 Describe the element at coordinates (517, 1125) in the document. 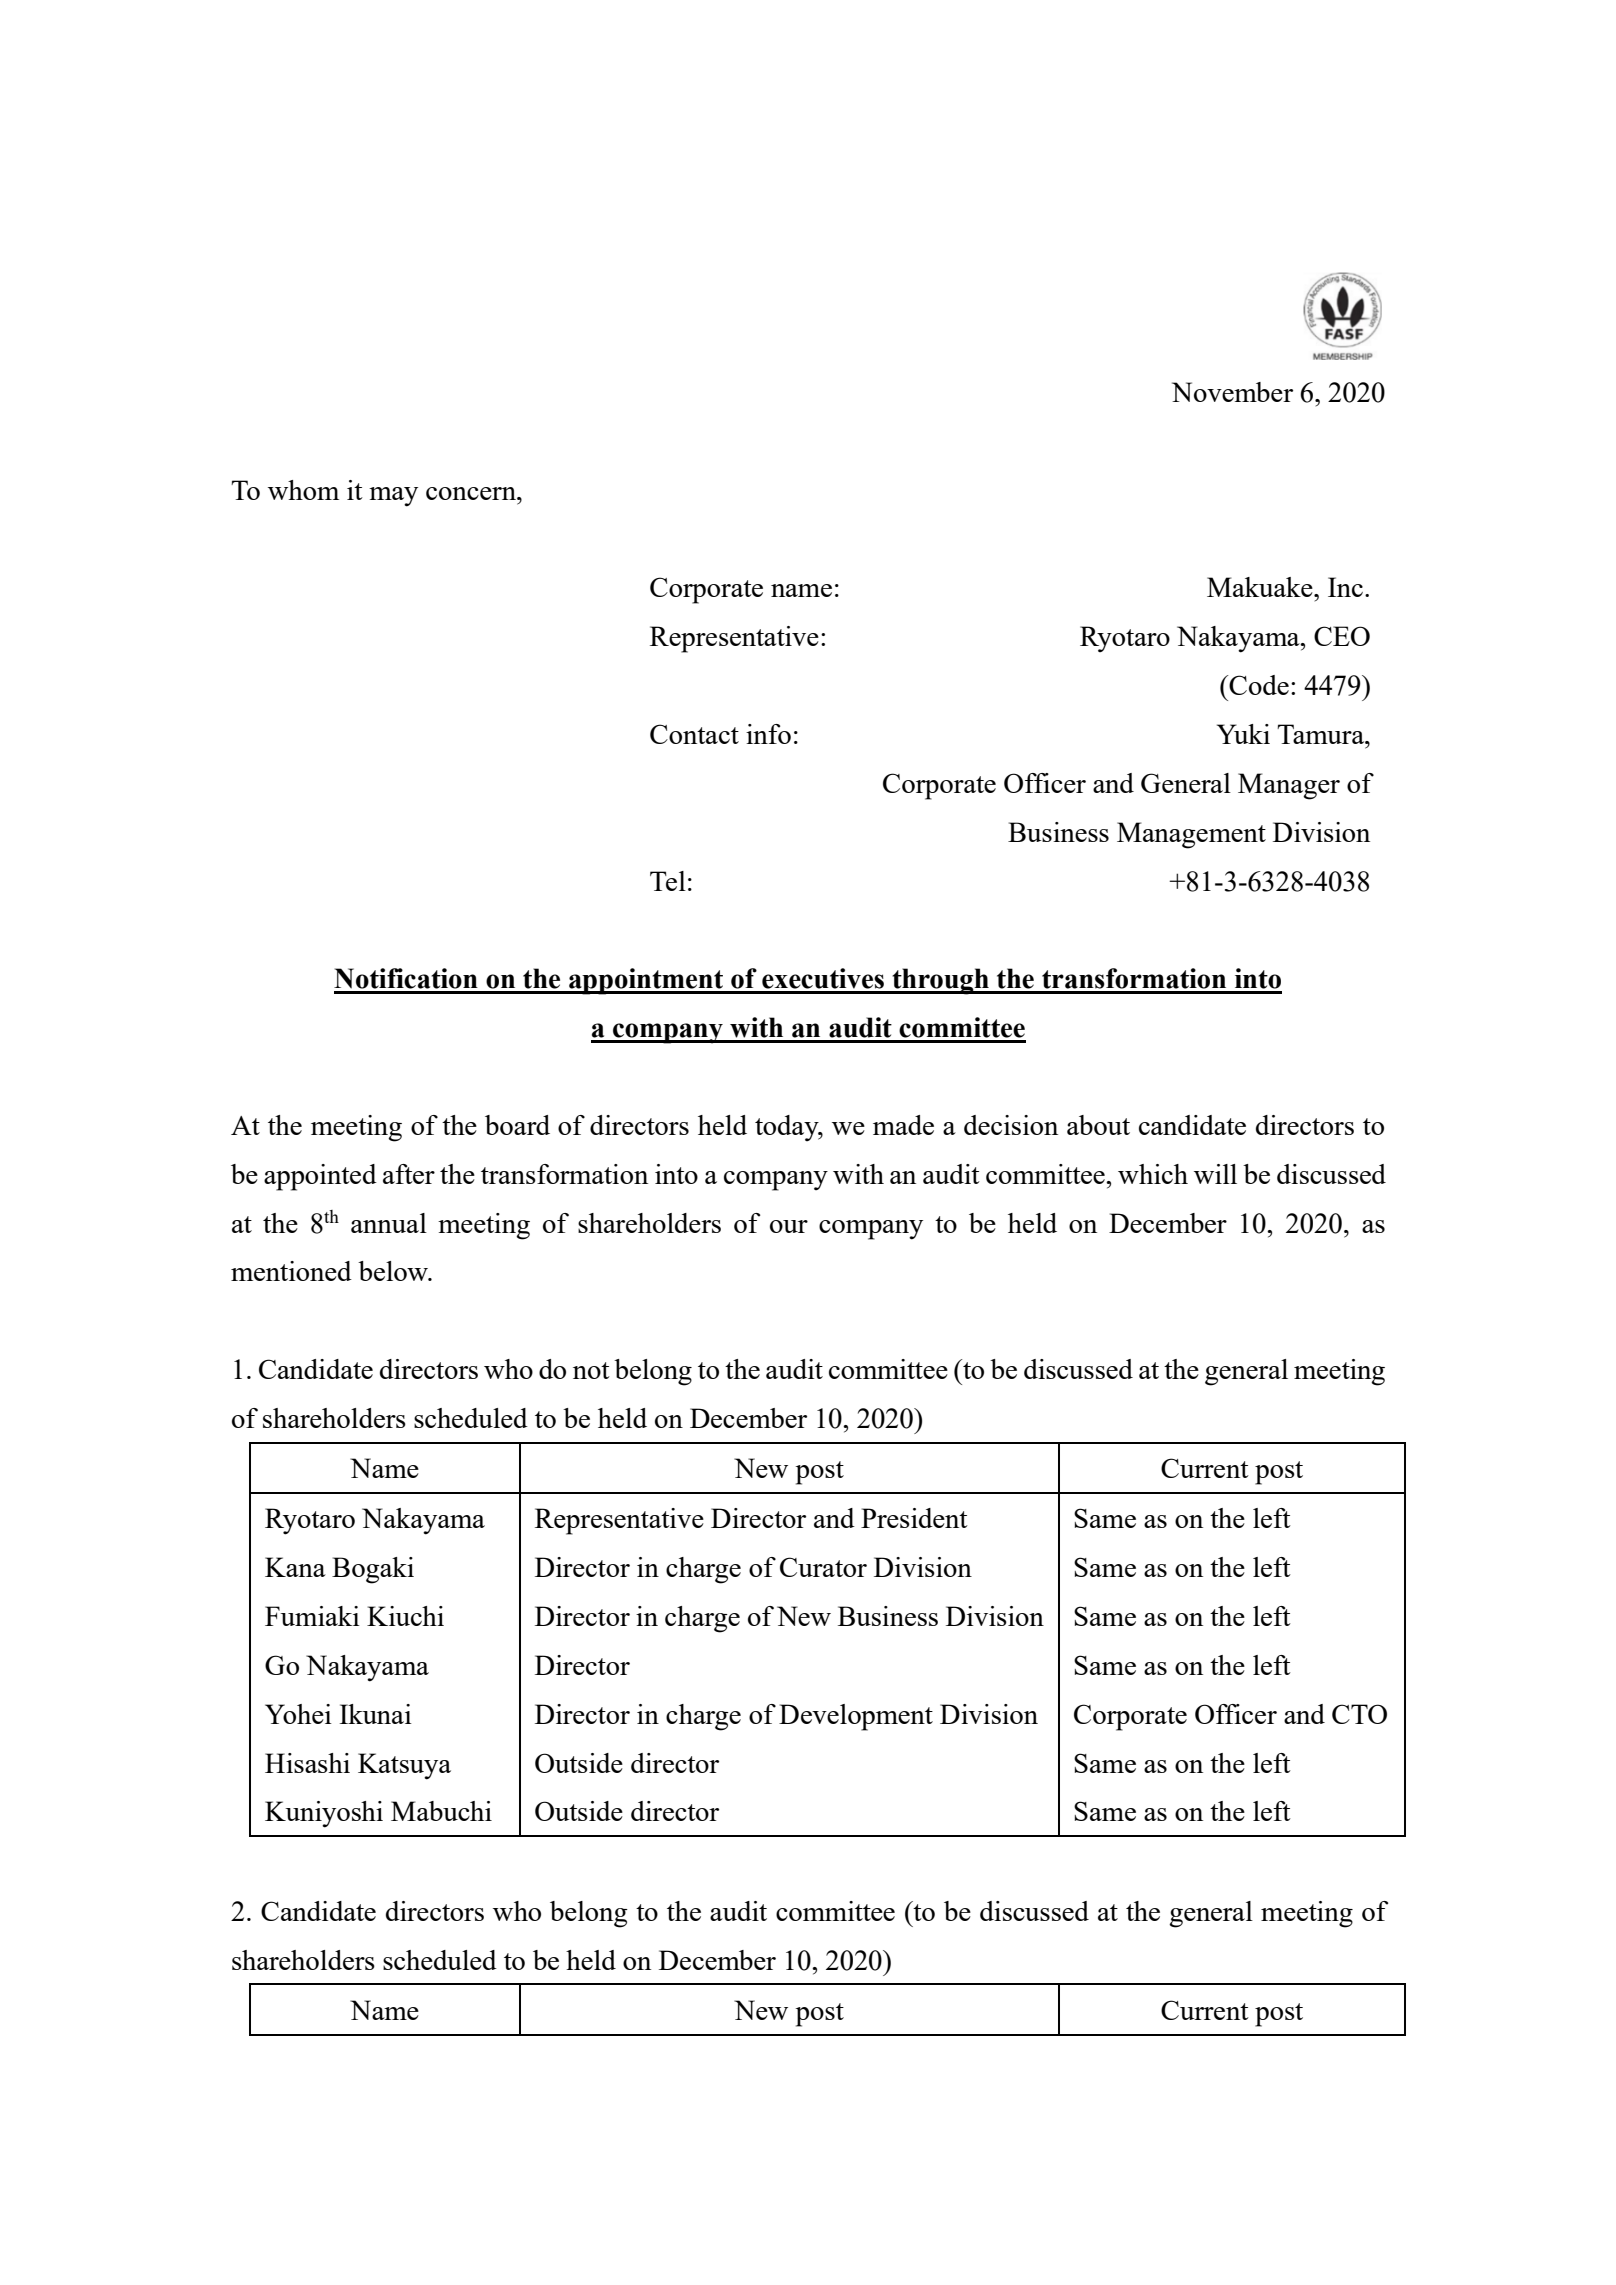

I see `board` at that location.
